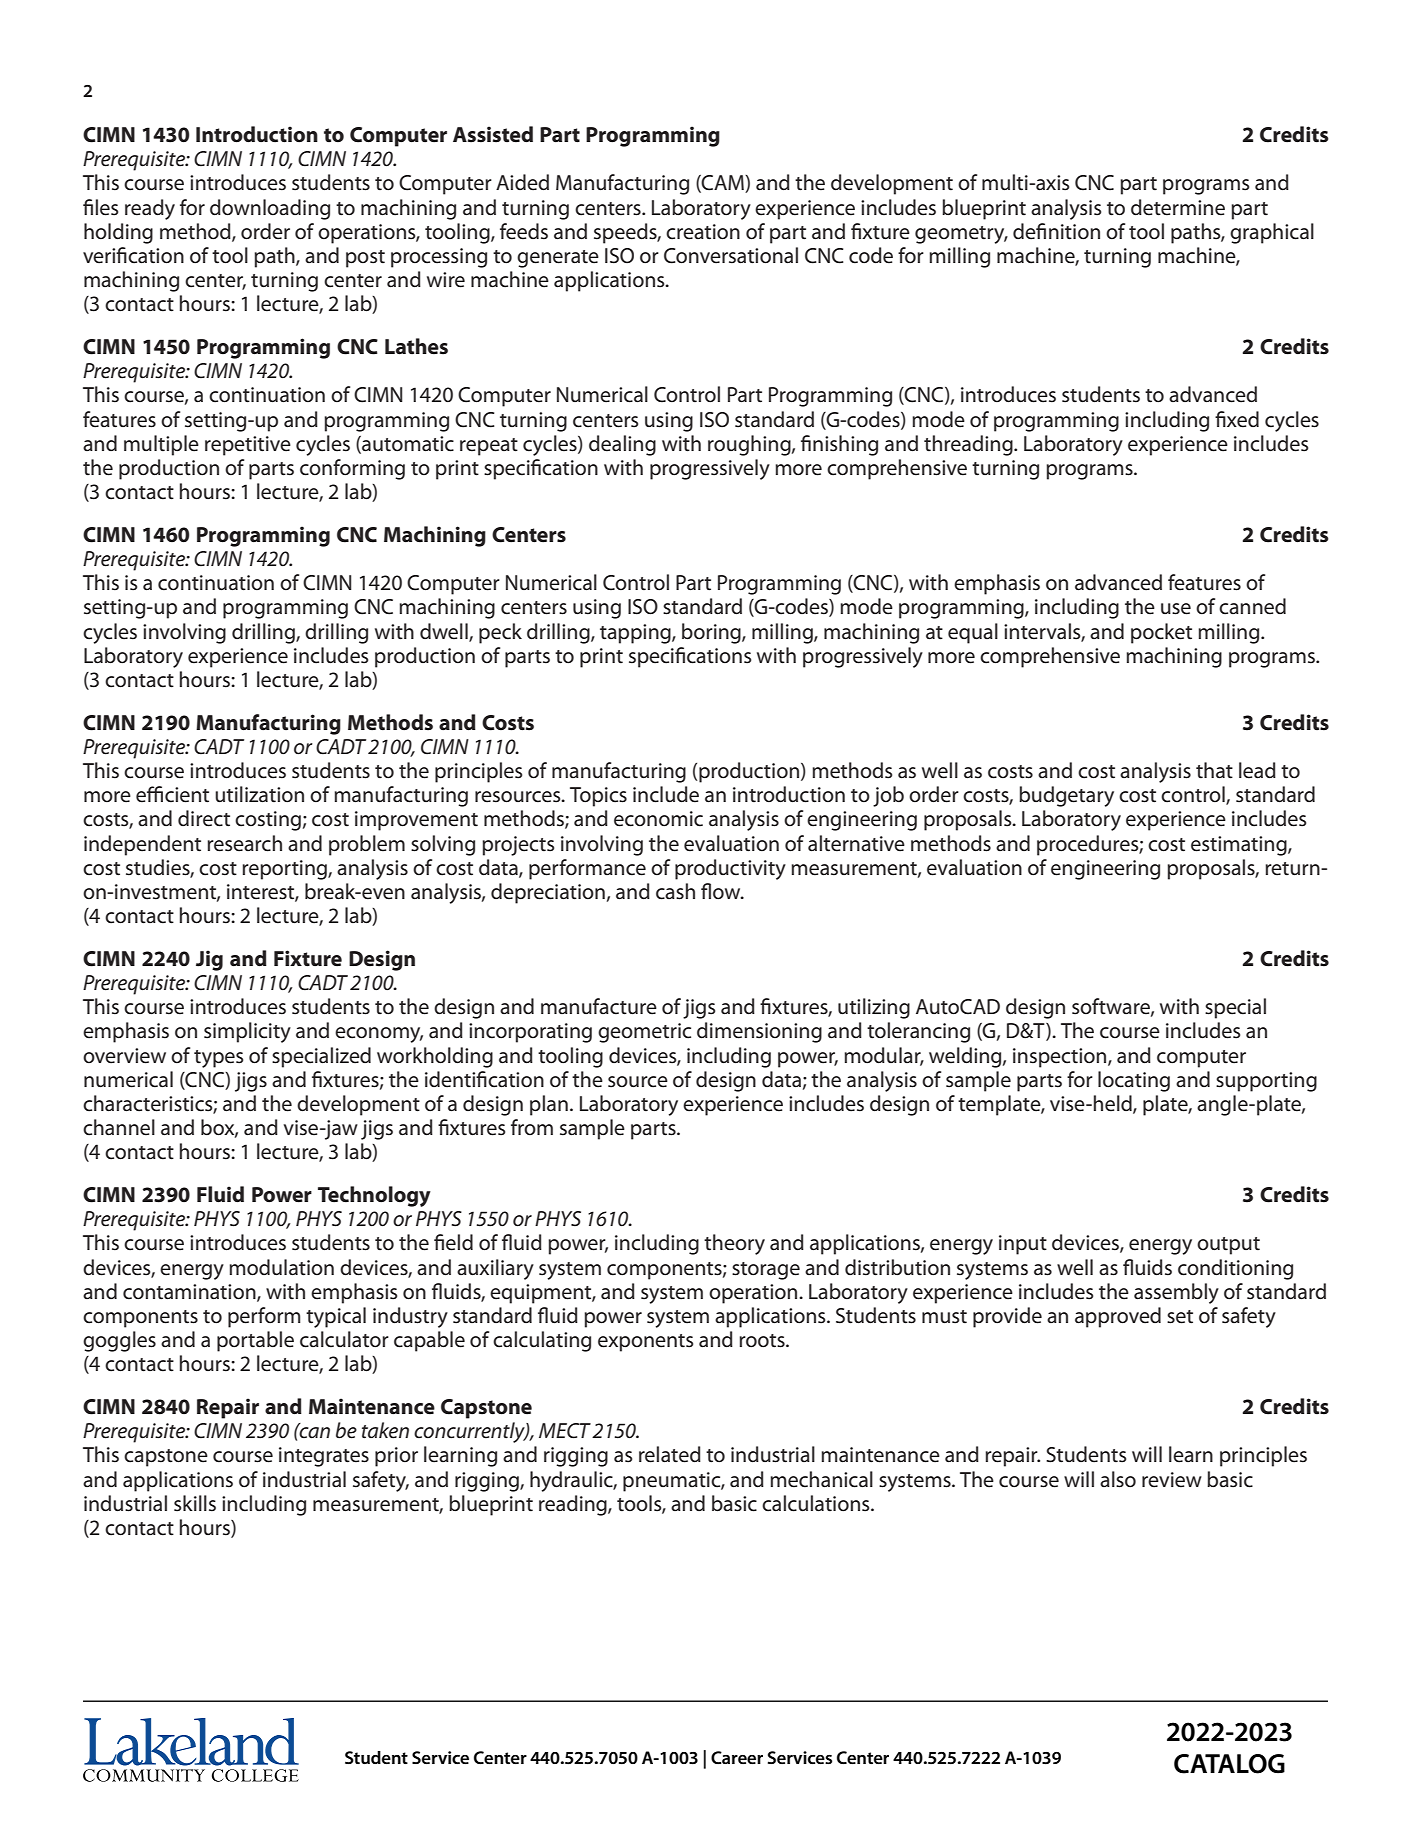 The height and width of the screenshot is (1825, 1411). What do you see at coordinates (1178, 207) in the screenshot?
I see `determine` at bounding box center [1178, 207].
